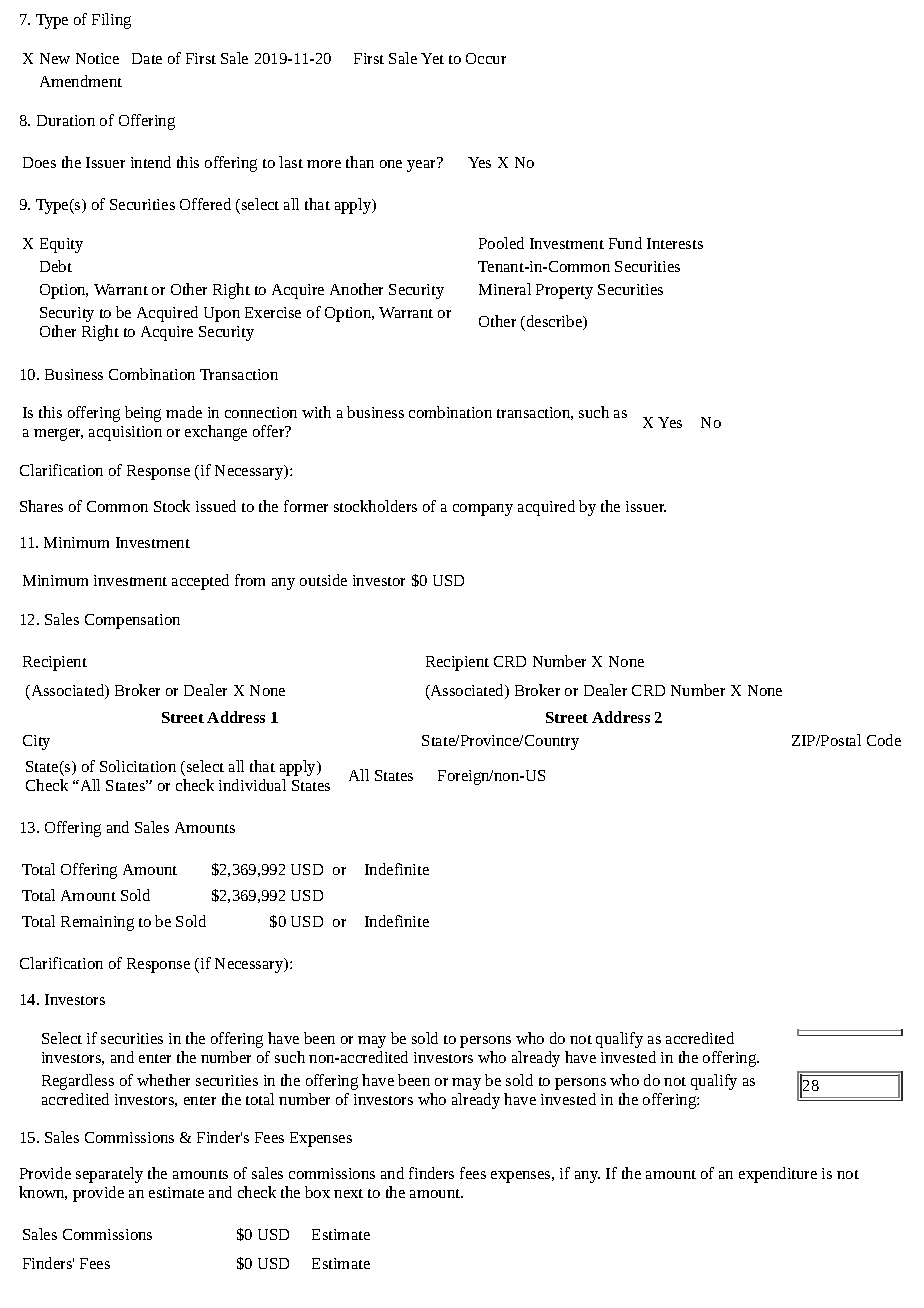 The height and width of the page is (1308, 924). I want to click on separately, so click(109, 1175).
